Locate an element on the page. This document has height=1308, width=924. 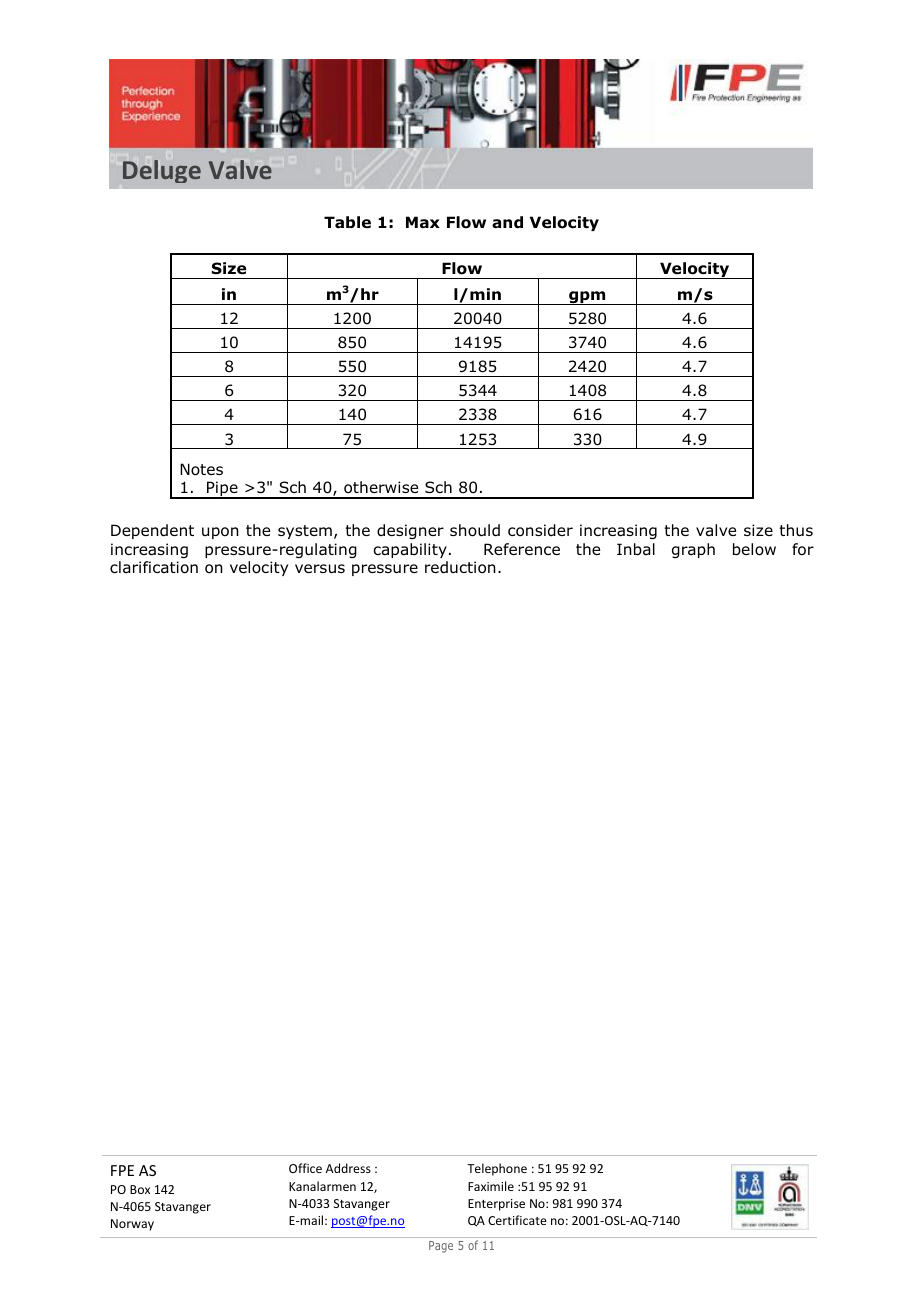
Enterprise is located at coordinates (496, 1205).
